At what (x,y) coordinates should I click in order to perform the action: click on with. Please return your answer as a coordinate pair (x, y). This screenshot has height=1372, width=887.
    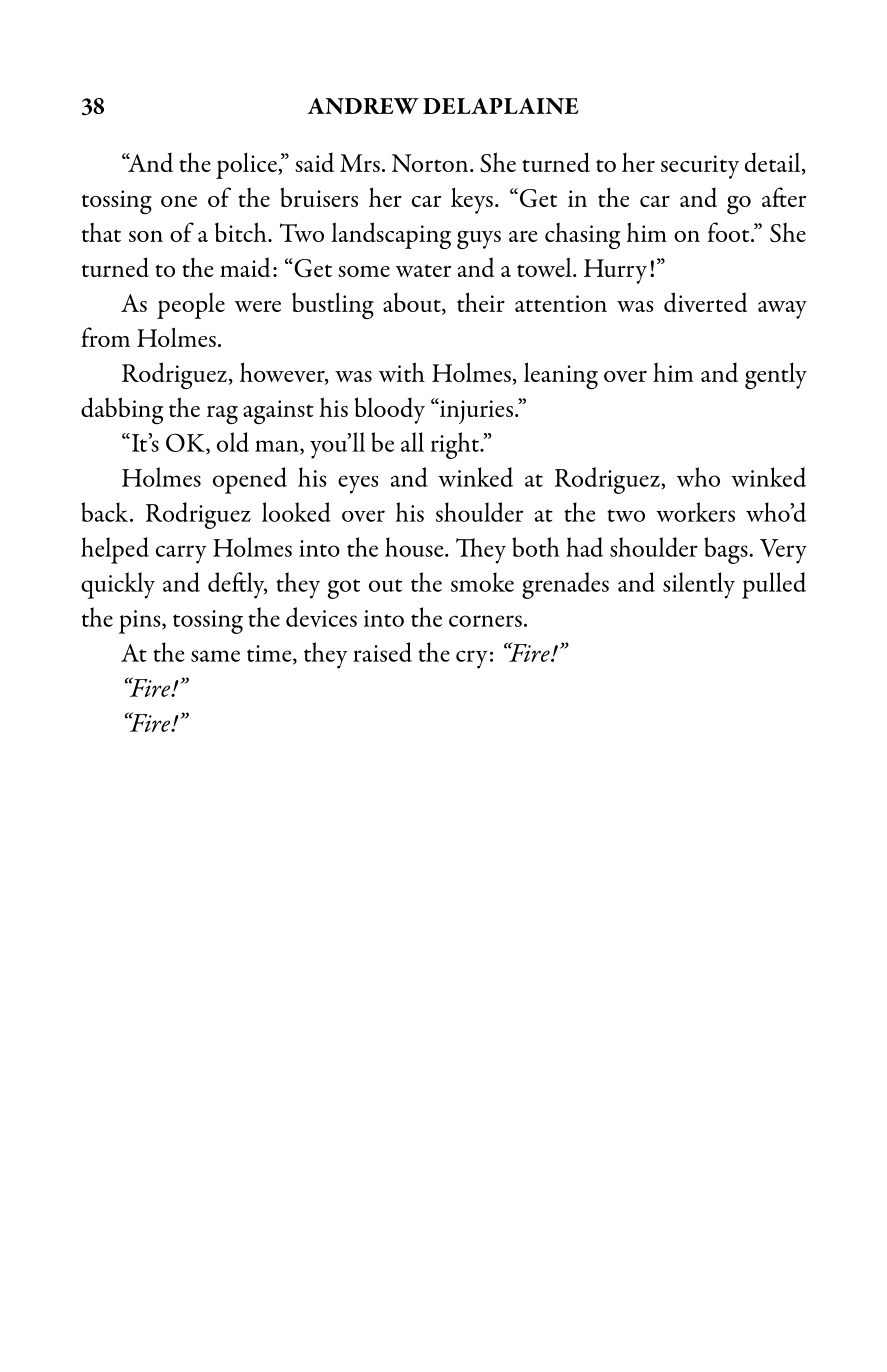
    Looking at the image, I should click on (402, 372).
